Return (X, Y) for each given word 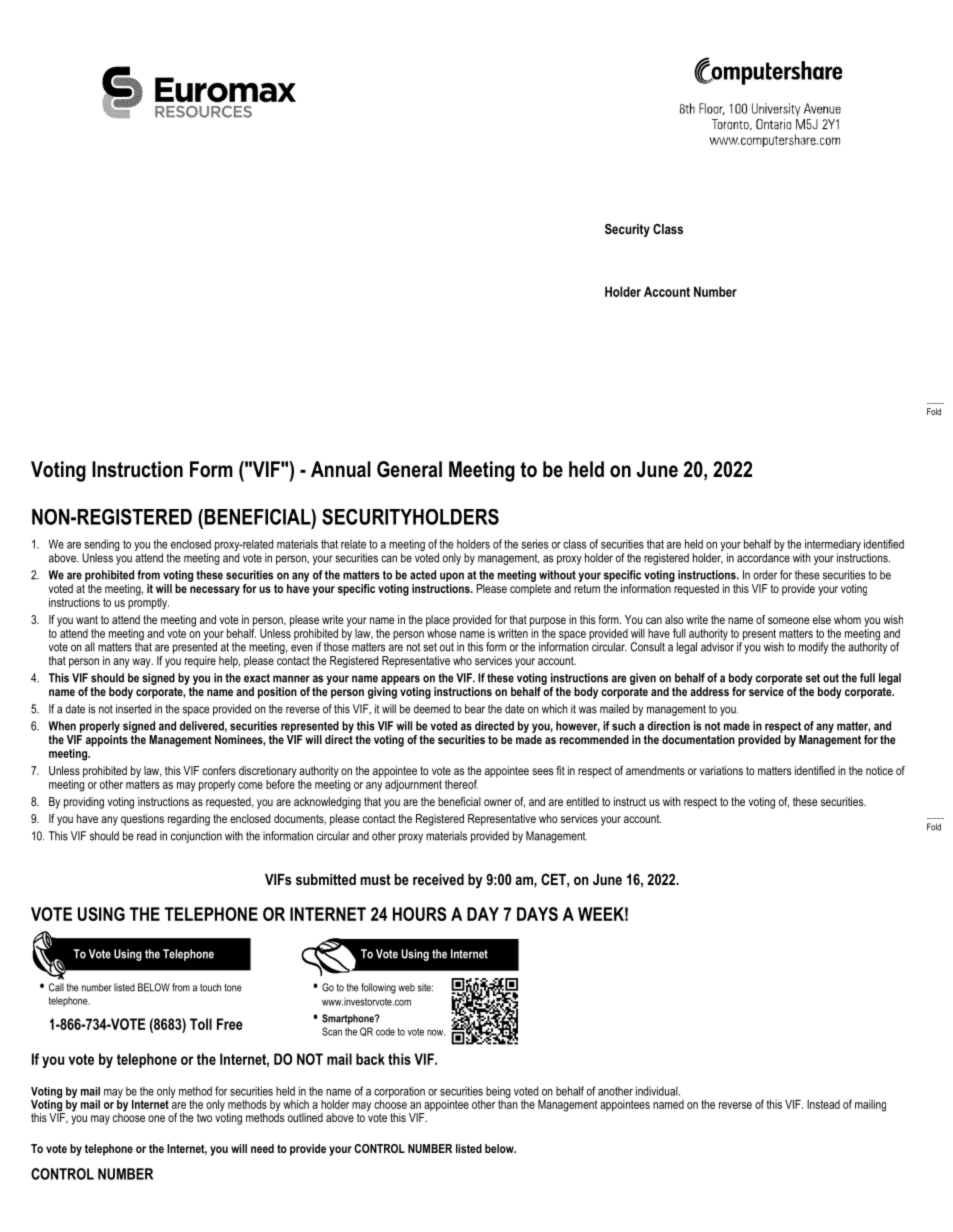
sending (101, 546)
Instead (823, 1104)
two (204, 1117)
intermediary (833, 546)
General (409, 469)
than (508, 1103)
